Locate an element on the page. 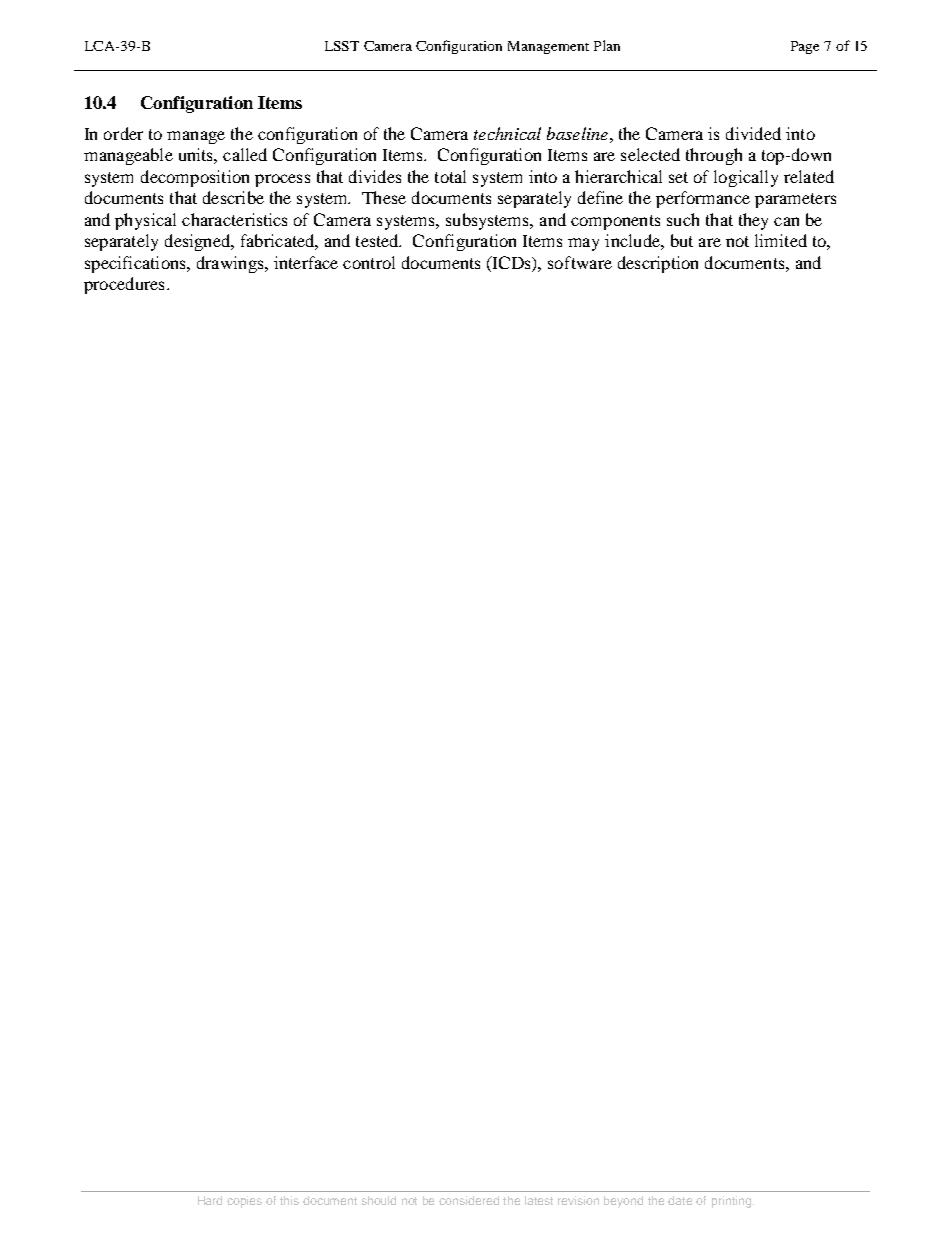 This image has width=952, height=1233. considered is located at coordinates (469, 1200).
